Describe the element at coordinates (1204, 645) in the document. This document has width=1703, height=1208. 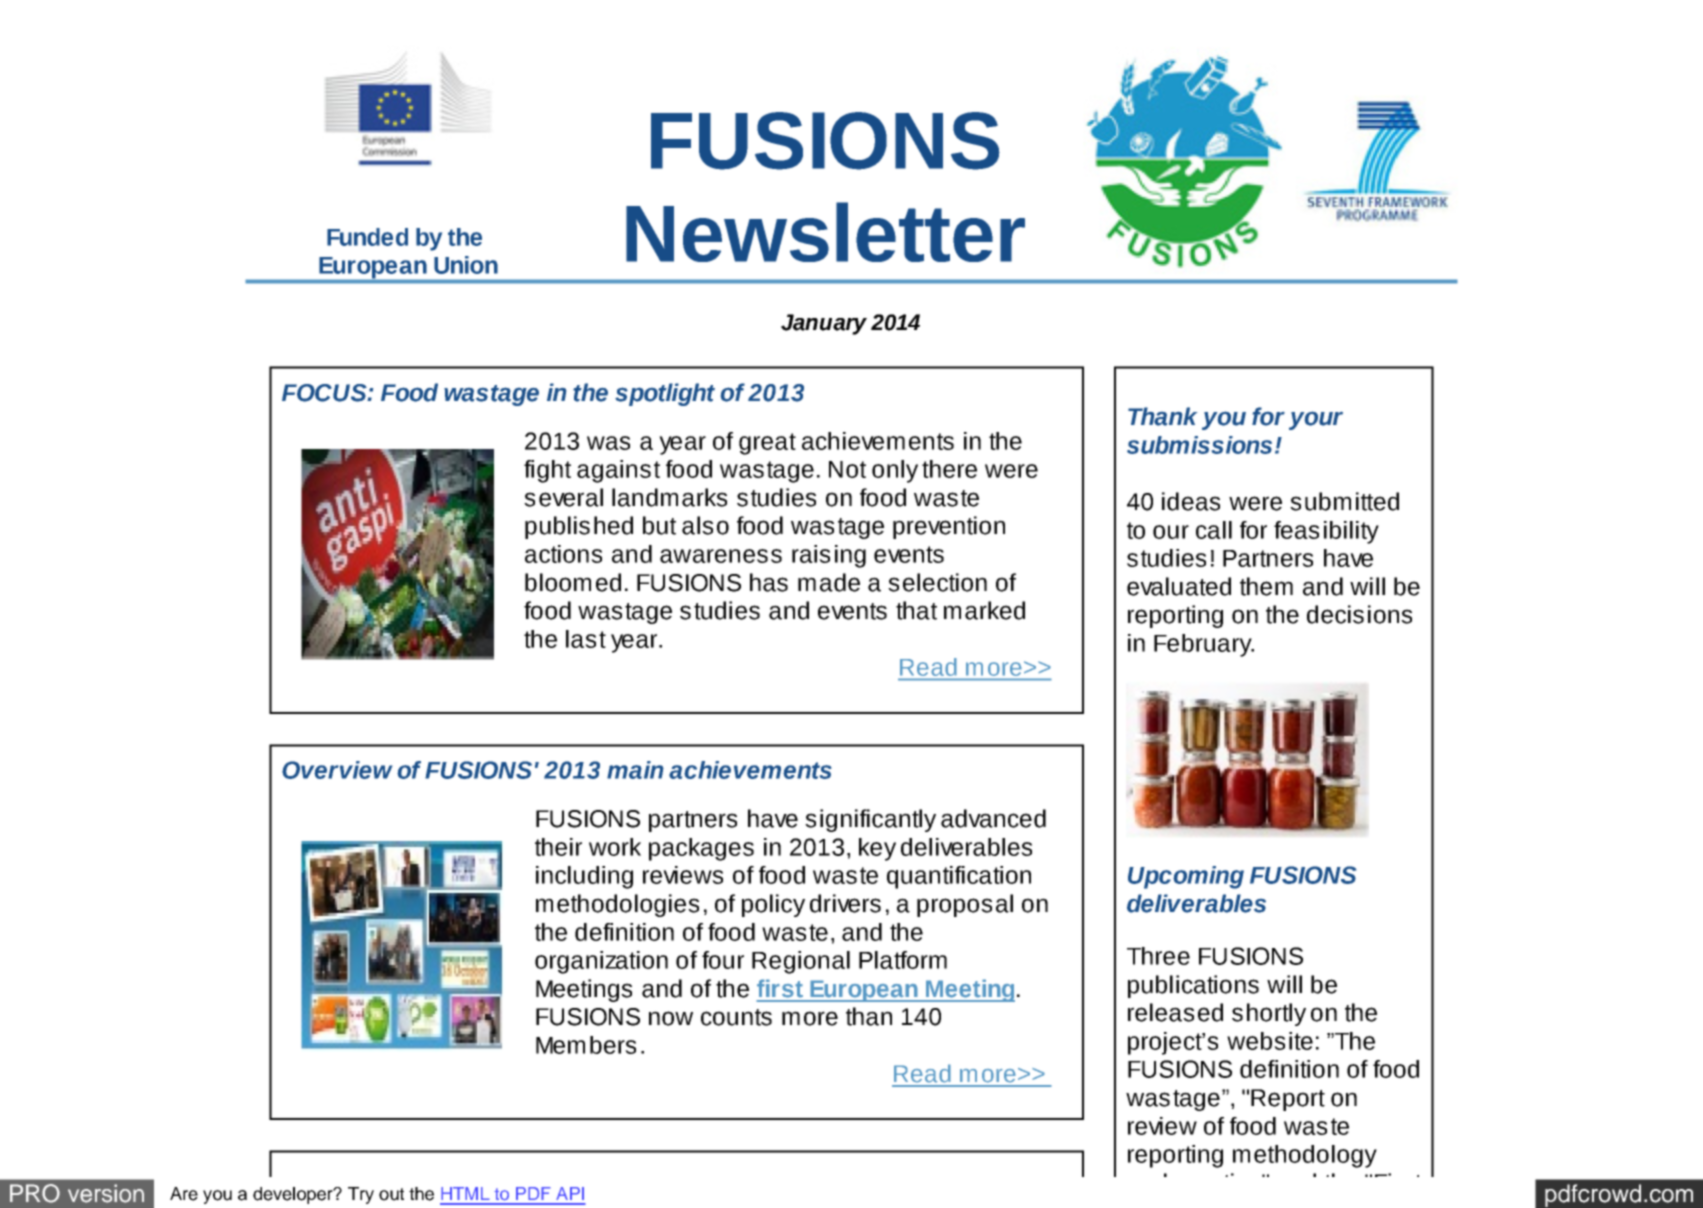
I see `February` at that location.
